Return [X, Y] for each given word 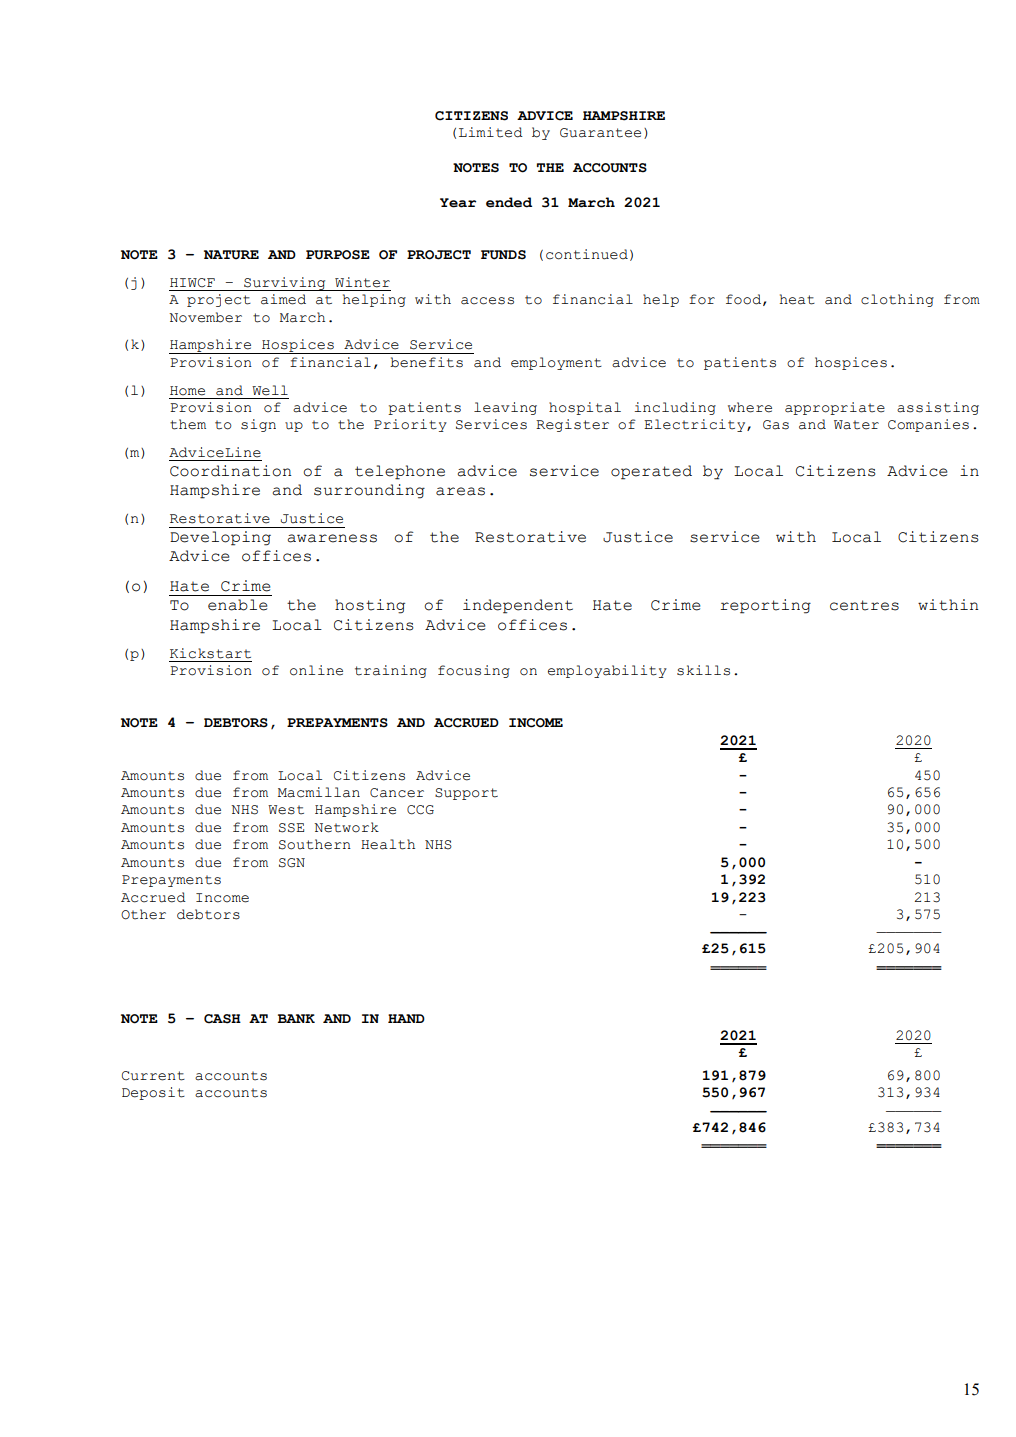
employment [556, 363]
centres [864, 605]
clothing [897, 300]
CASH [222, 1019]
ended [509, 202]
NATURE [231, 255]
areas [460, 491]
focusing [474, 671]
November [205, 317]
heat [797, 299]
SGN [292, 863]
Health [388, 844]
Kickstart [210, 653]
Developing [220, 538]
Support [466, 794]
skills [703, 670]
